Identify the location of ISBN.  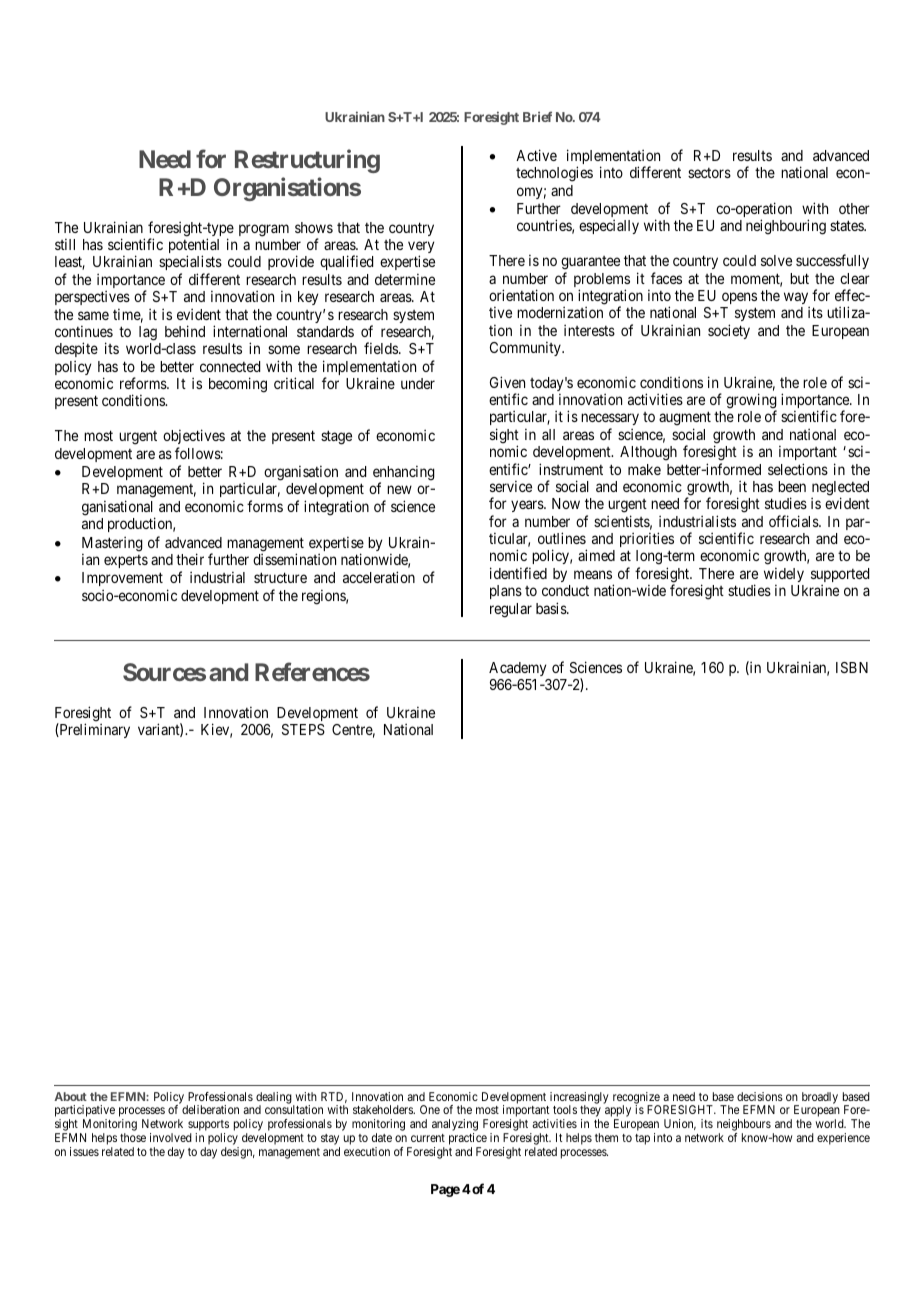
(852, 667).
